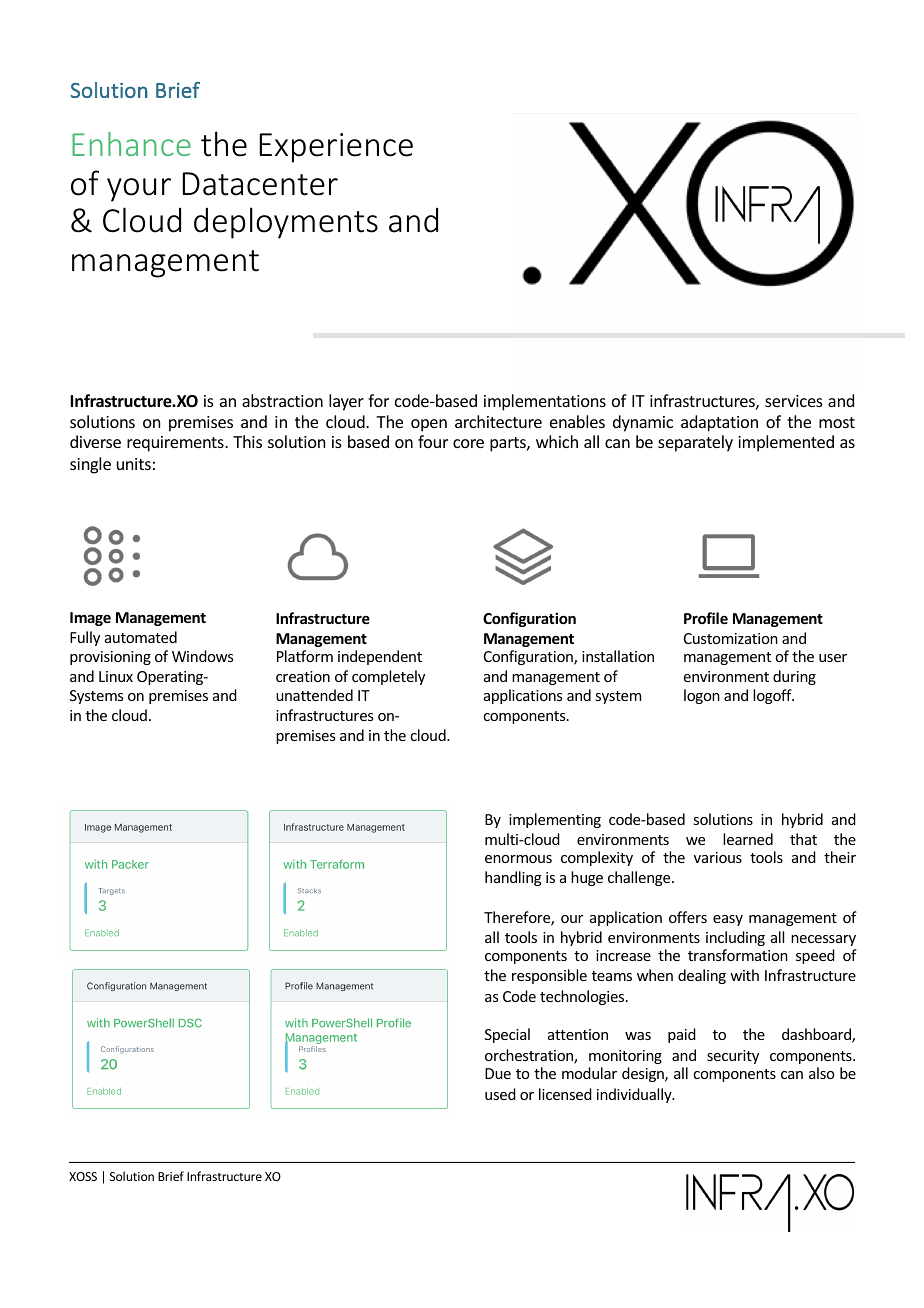 This image has width=924, height=1308. What do you see at coordinates (336, 148) in the image?
I see `Experience` at bounding box center [336, 148].
